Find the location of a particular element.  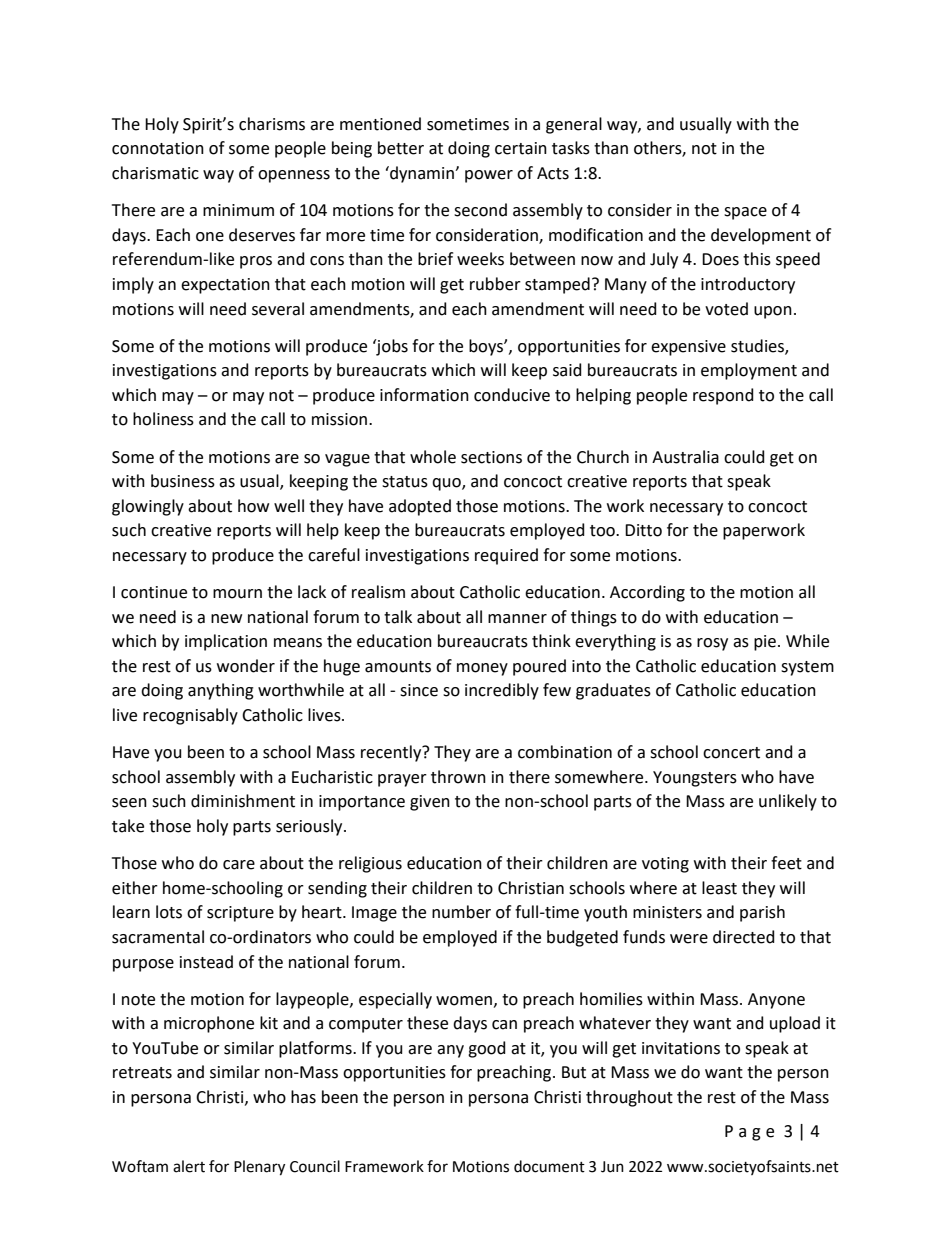

quo is located at coordinates (447, 484).
